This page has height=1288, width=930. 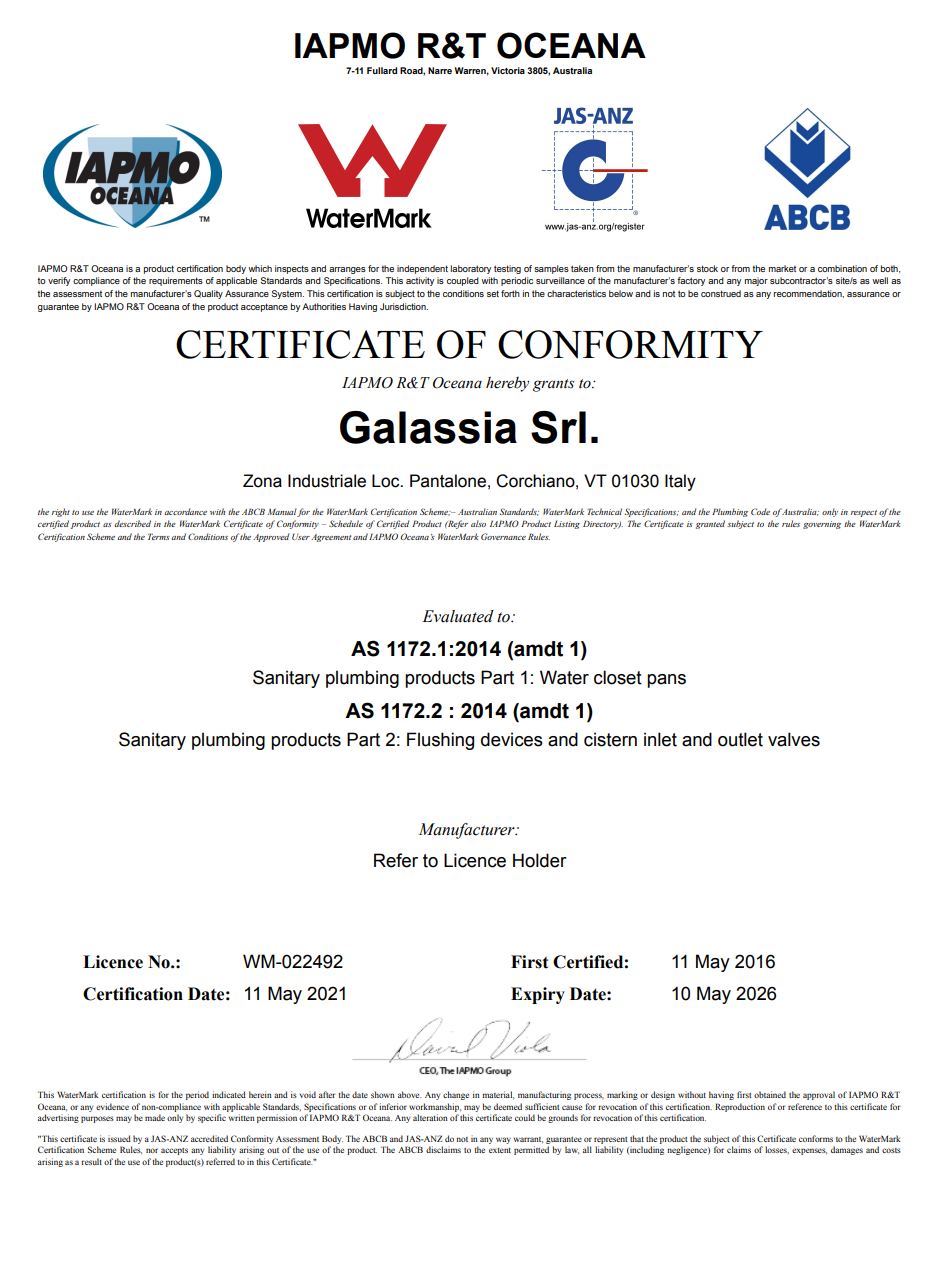 What do you see at coordinates (229, 1094) in the page?
I see `indicated` at bounding box center [229, 1094].
